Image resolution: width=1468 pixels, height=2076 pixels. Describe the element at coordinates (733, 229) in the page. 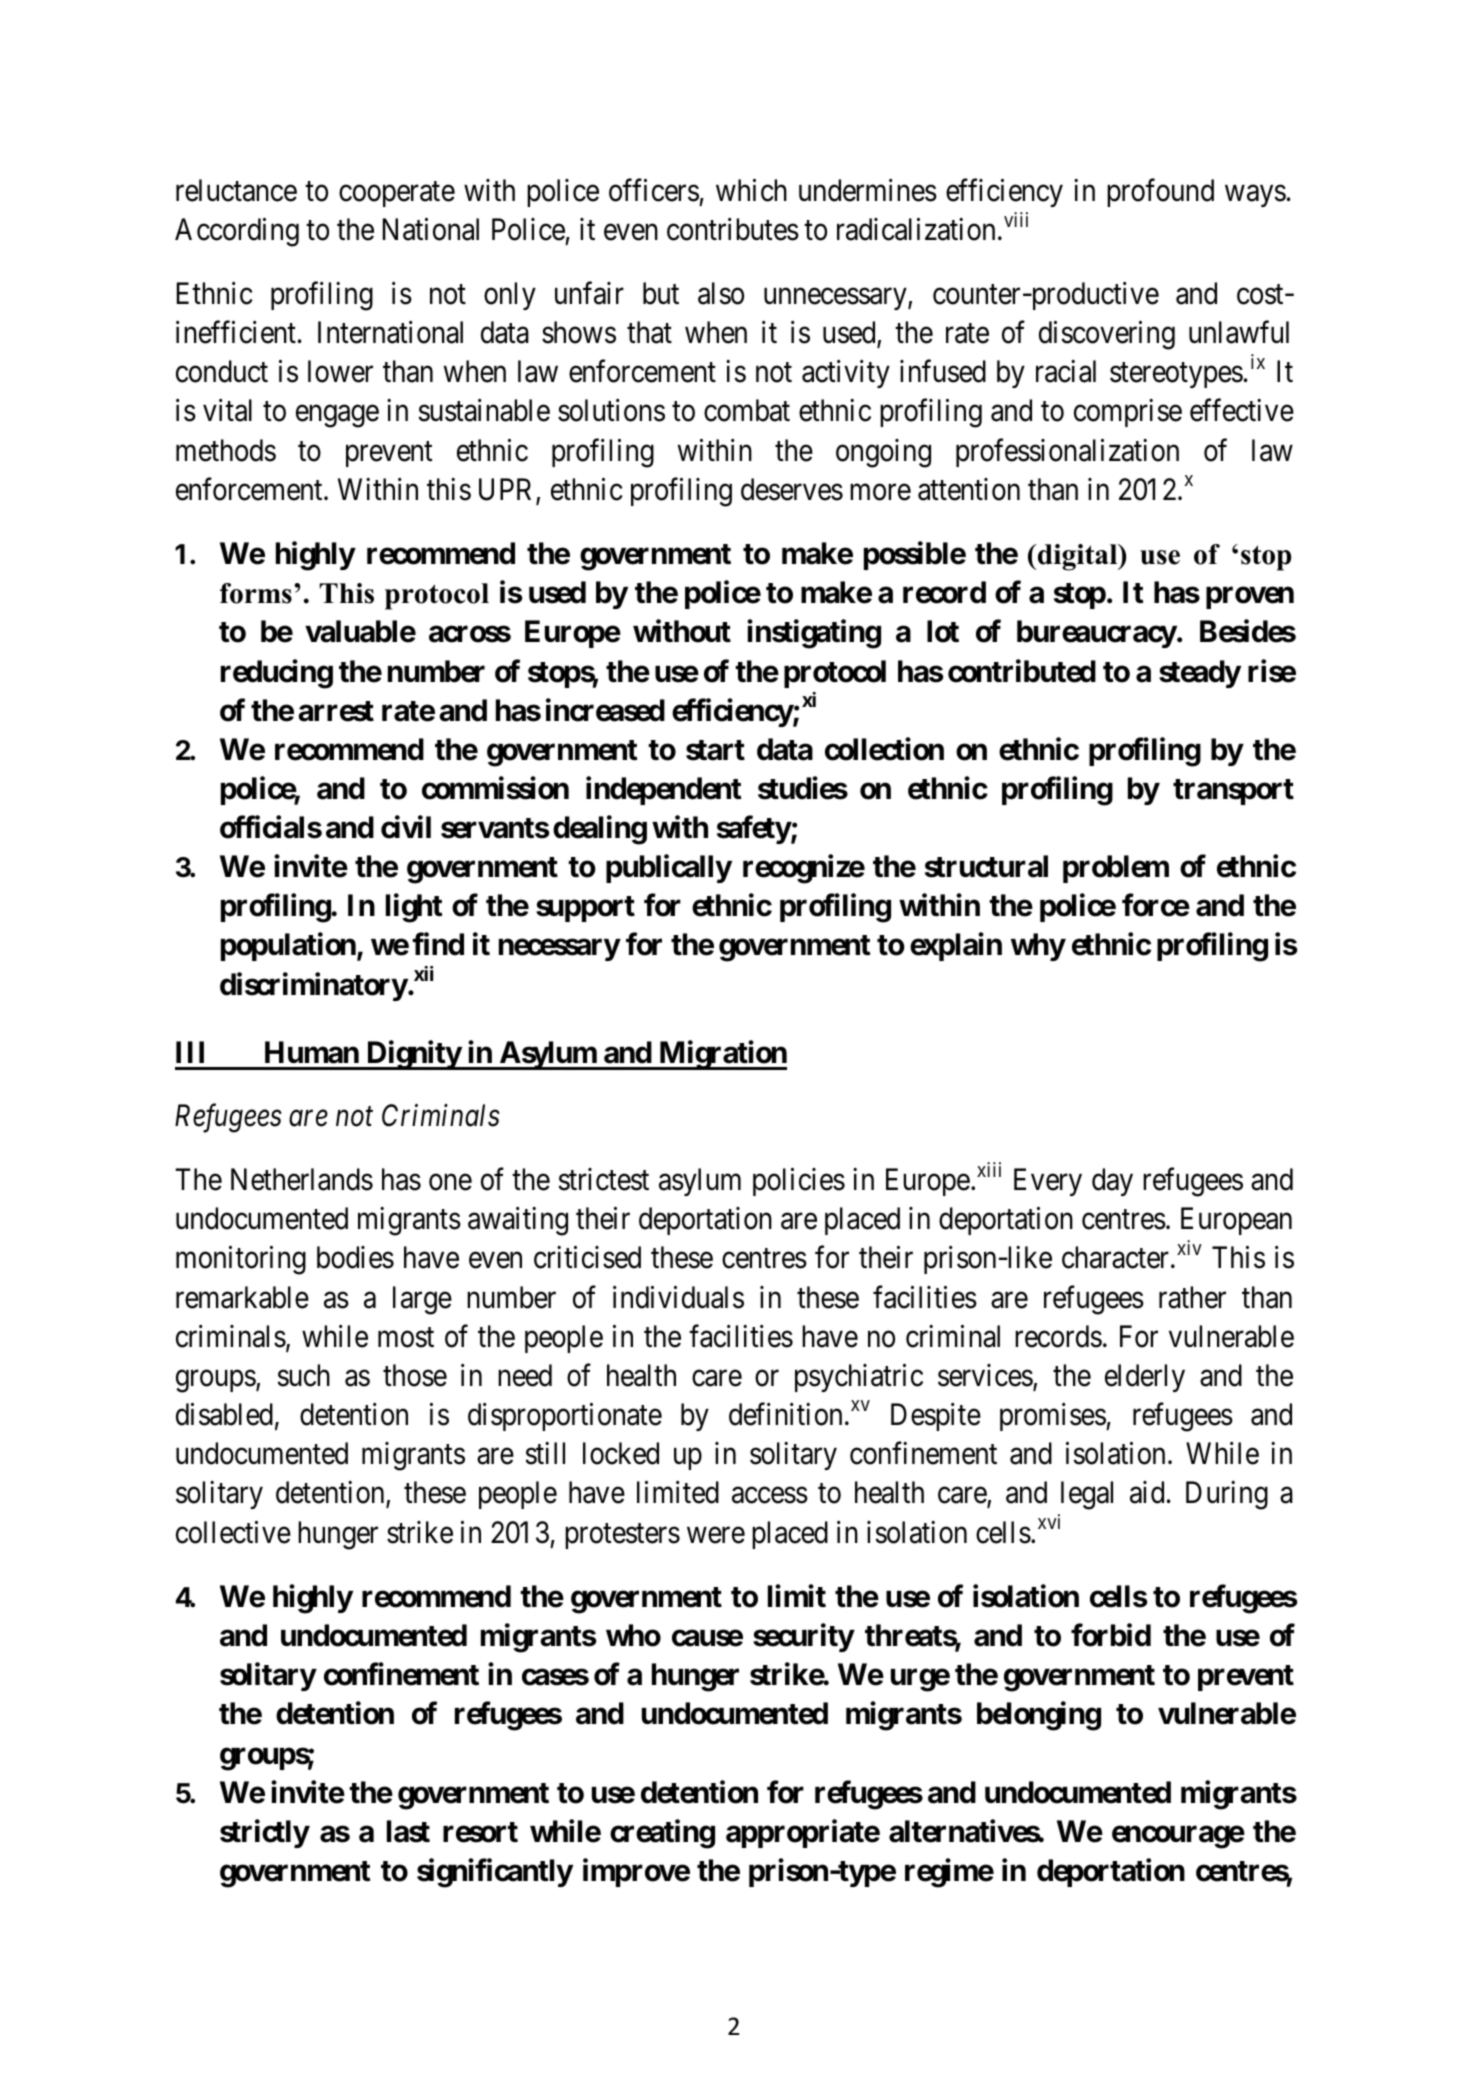

I see `contributes` at that location.
